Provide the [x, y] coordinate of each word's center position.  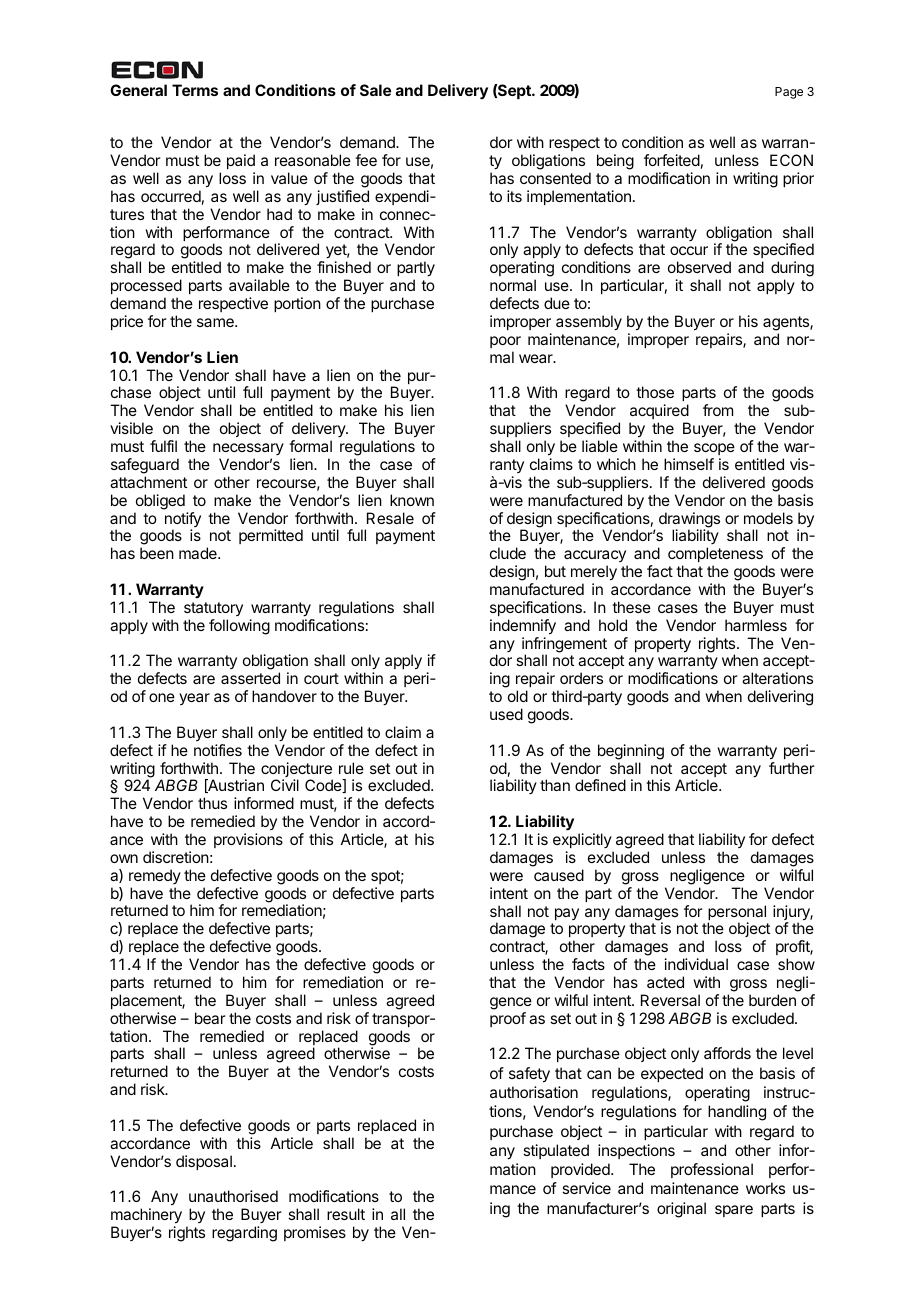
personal [737, 914]
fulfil [163, 446]
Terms [195, 90]
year [194, 699]
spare [734, 1211]
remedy [155, 876]
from [718, 410]
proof [508, 1019]
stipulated [556, 1151]
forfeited [672, 160]
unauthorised [233, 1196]
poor [505, 342]
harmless [756, 625]
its [514, 196]
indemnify [523, 627]
